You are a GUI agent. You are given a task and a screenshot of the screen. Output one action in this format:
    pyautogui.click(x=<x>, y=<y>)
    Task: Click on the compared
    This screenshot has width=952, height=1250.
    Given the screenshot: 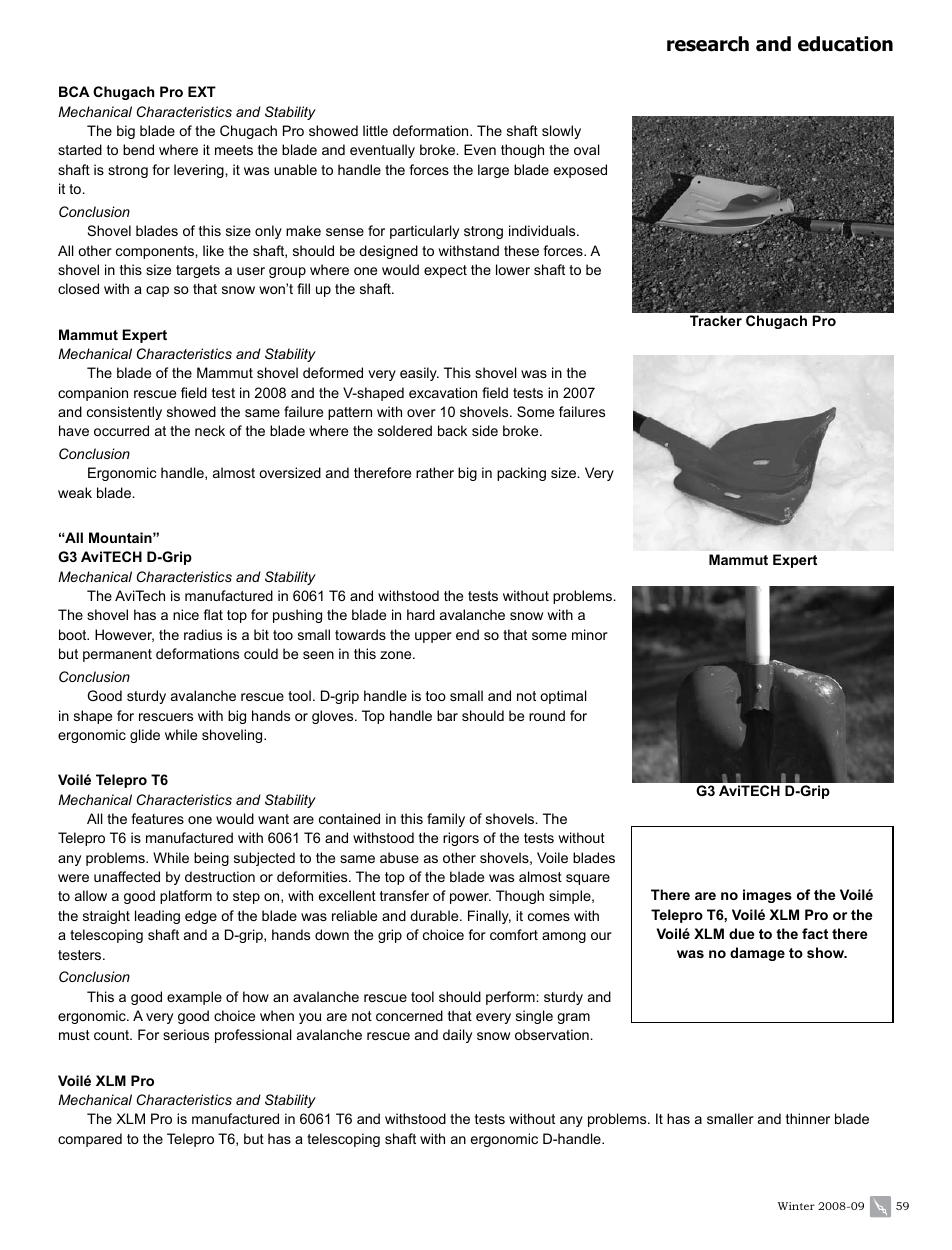 What is the action you would take?
    pyautogui.click(x=90, y=1140)
